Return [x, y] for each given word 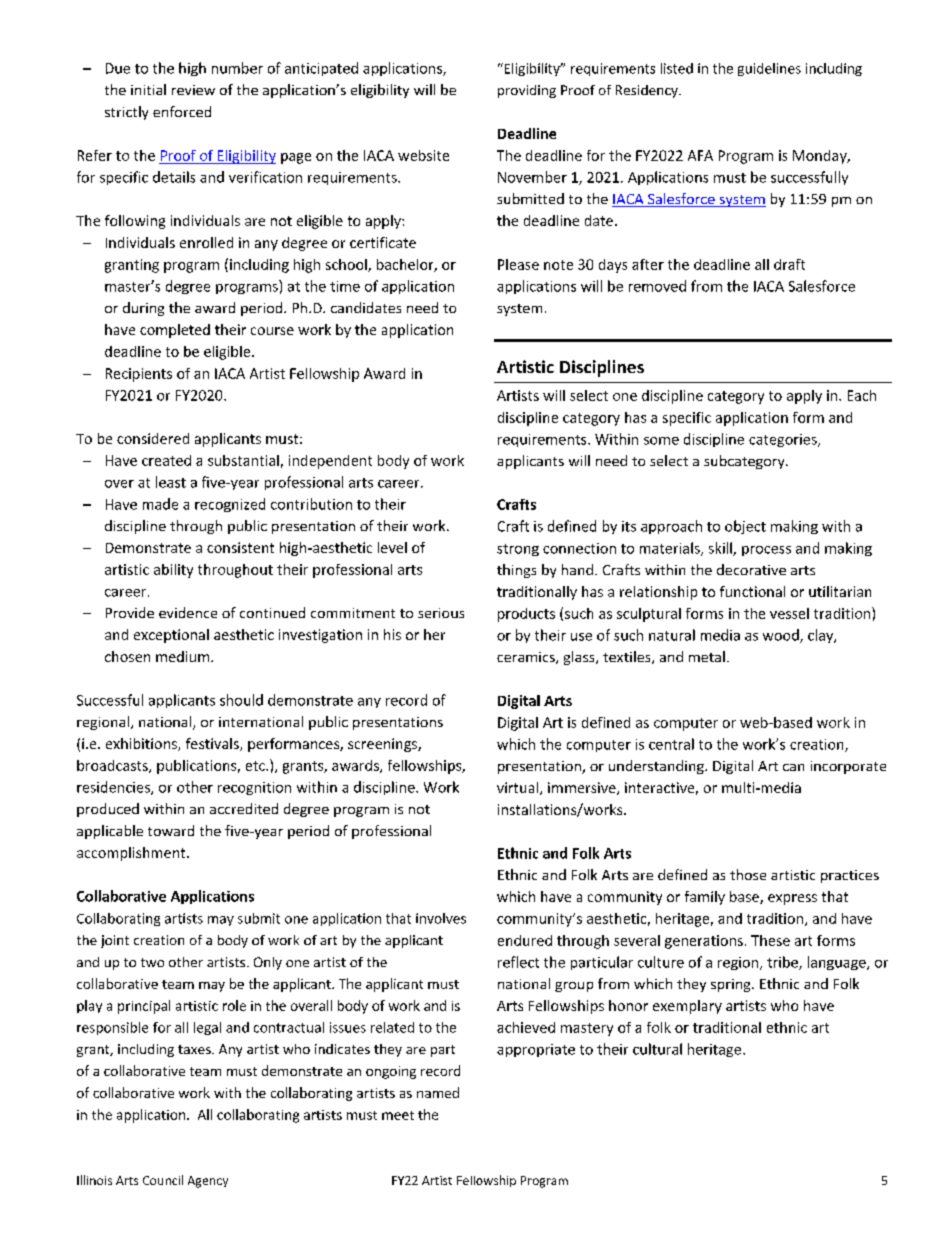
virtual [517, 787]
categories [784, 440]
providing [527, 91]
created [166, 460]
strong [518, 550]
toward [171, 830]
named [438, 1092]
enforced [182, 111]
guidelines [769, 69]
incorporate [848, 767]
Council [163, 1180]
